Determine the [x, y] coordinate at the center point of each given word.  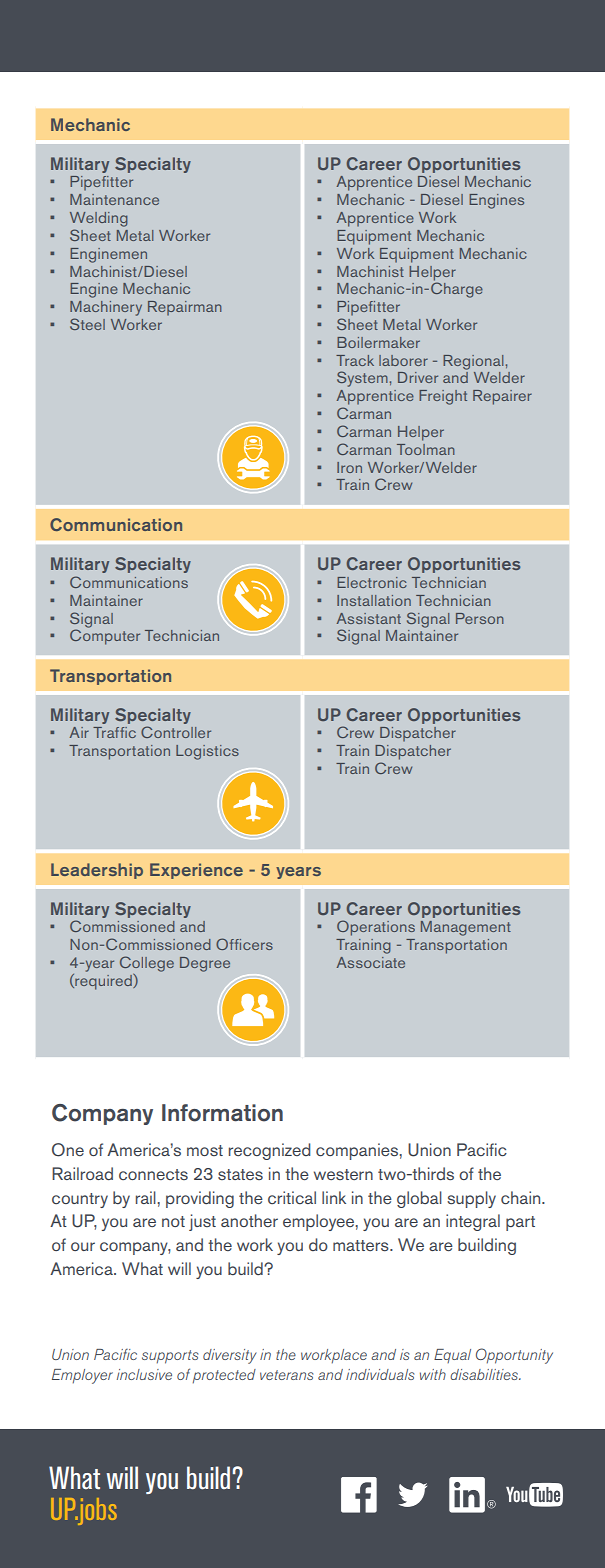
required [103, 982]
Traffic [114, 732]
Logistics [207, 752]
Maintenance [114, 199]
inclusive [144, 1374]
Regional [473, 362]
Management [466, 928]
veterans [286, 1375]
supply [471, 1199]
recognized [270, 1151]
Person [480, 618]
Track [355, 360]
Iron [349, 467]
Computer [105, 636]
